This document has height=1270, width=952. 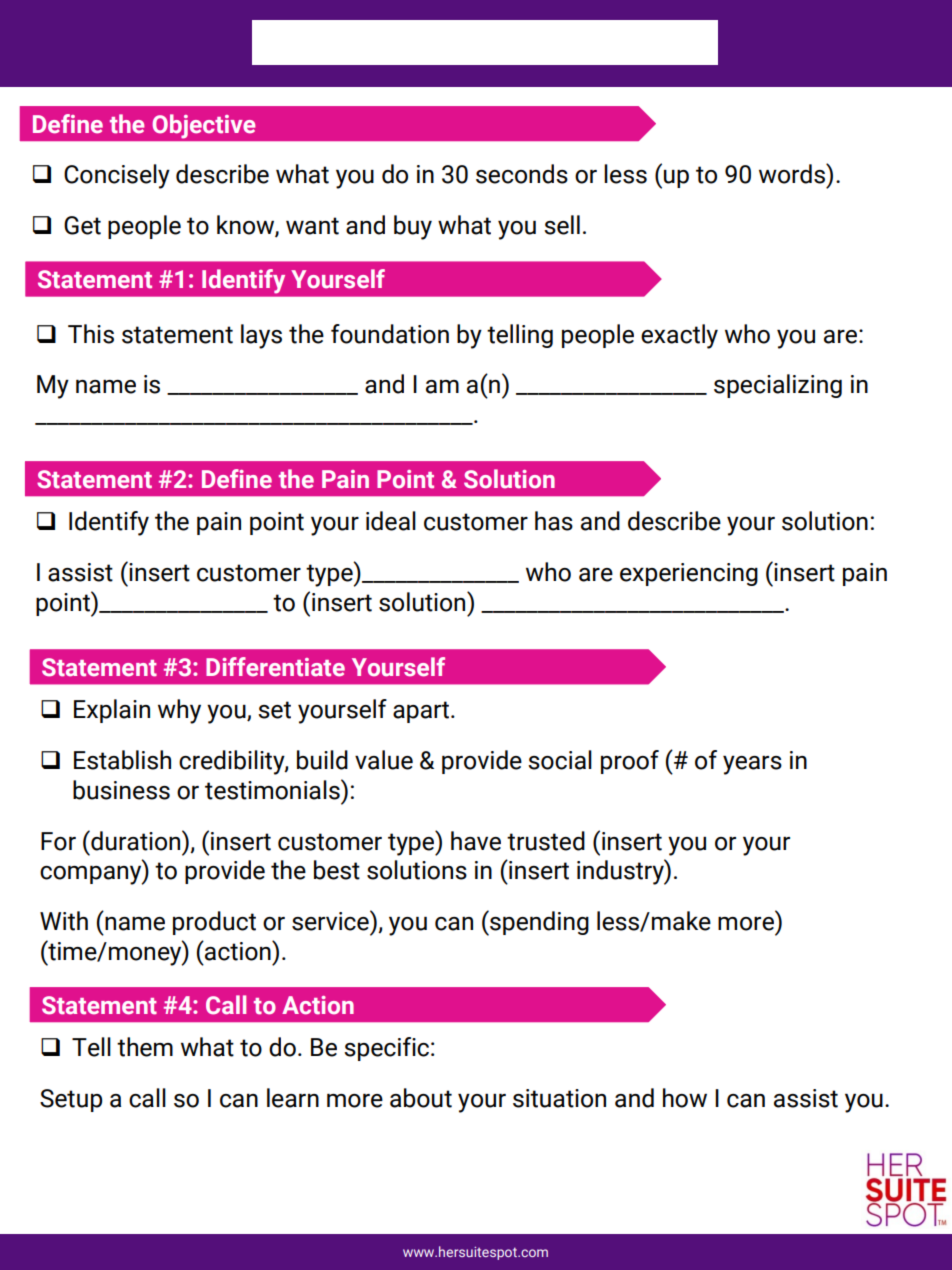 I want to click on seconds, so click(x=522, y=174).
